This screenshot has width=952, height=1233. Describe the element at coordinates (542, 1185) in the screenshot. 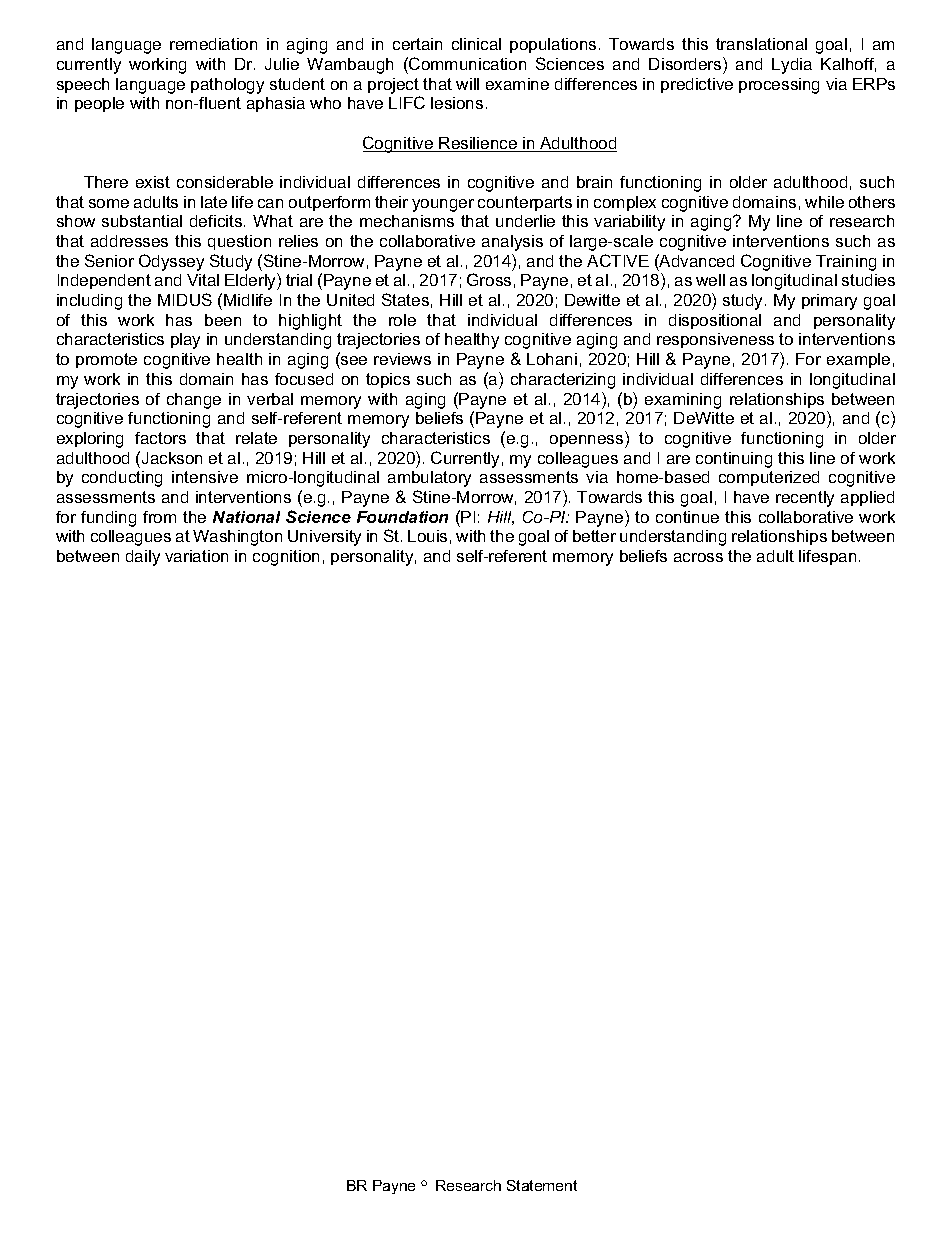

I see `Statement` at that location.
